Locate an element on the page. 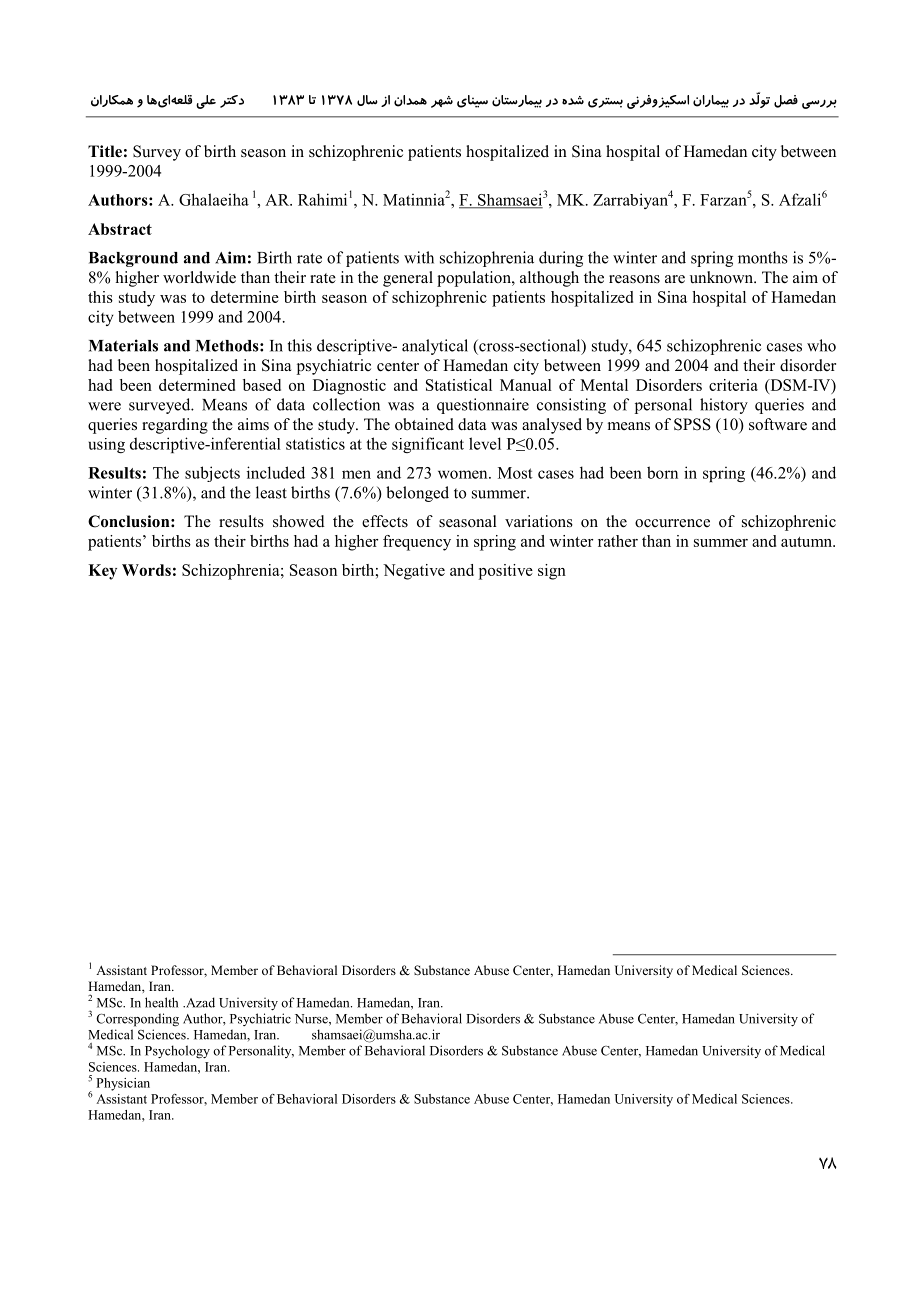  Azad is located at coordinates (199, 1002).
